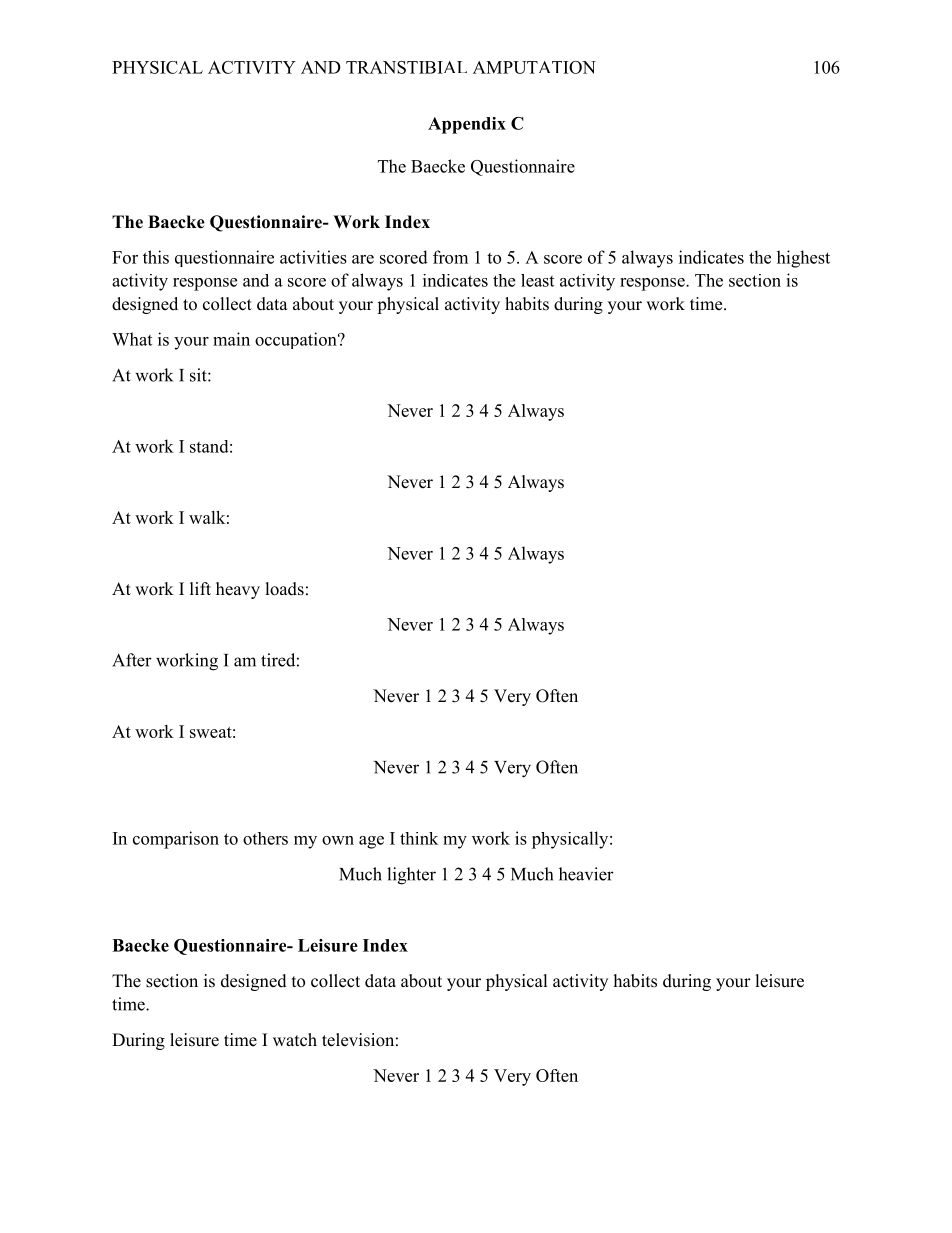 This image has width=952, height=1233. I want to click on least, so click(537, 280).
